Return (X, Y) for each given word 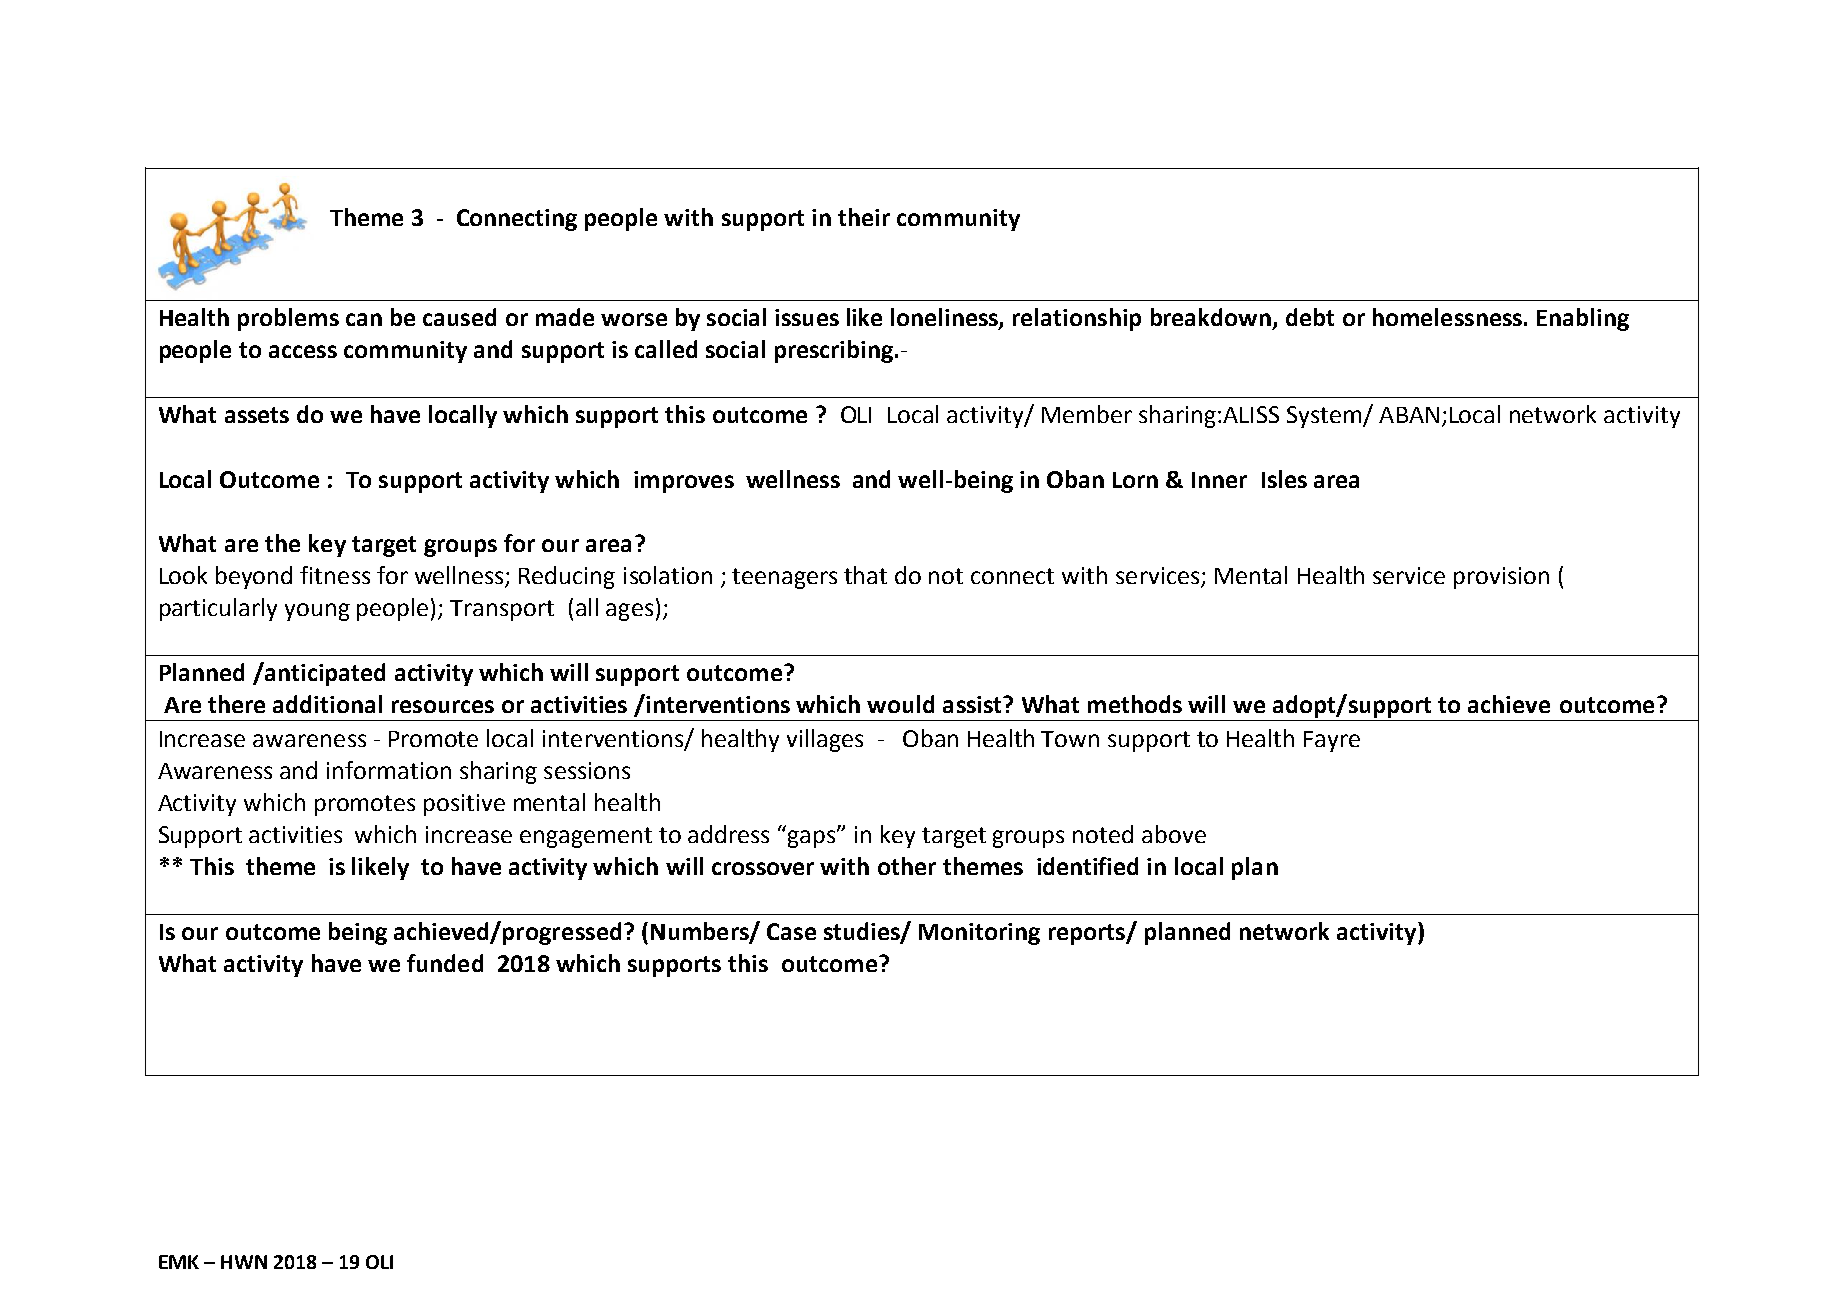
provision (1501, 578)
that (865, 575)
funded (445, 963)
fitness (335, 575)
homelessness (1447, 317)
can (364, 319)
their (864, 217)
